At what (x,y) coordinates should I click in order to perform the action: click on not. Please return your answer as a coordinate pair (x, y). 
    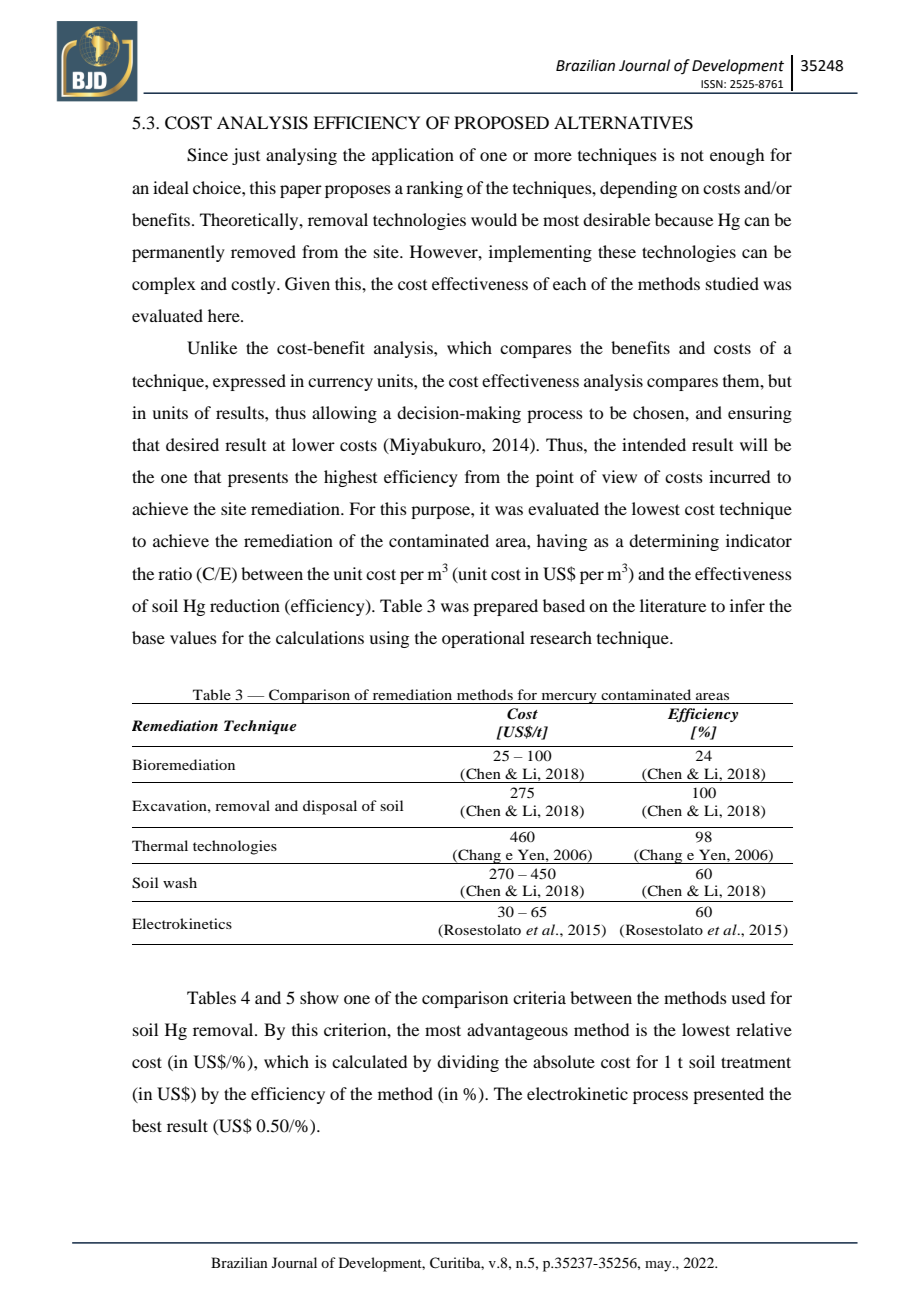
    Looking at the image, I should click on (692, 155).
